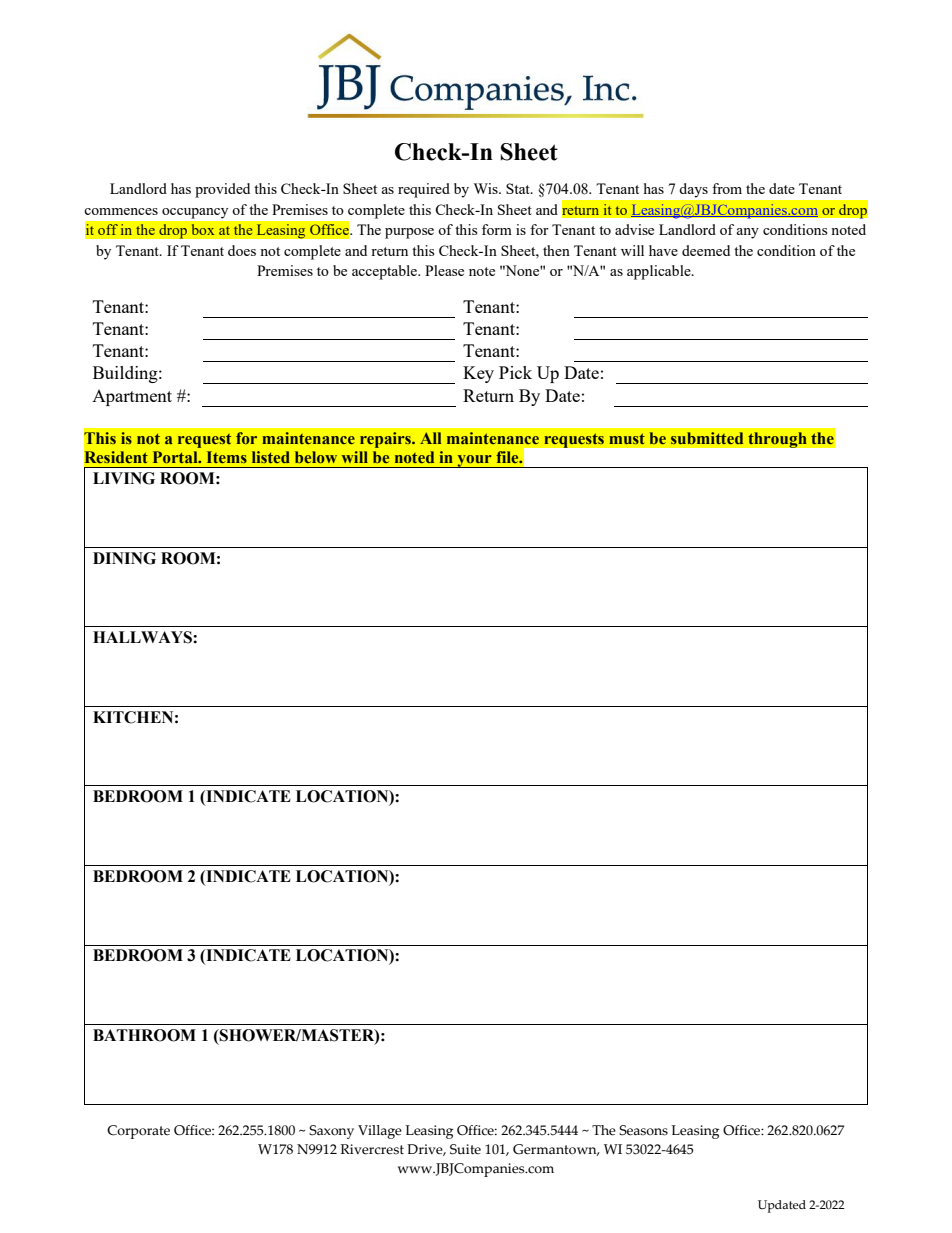  Describe the element at coordinates (424, 190) in the screenshot. I see `required` at that location.
